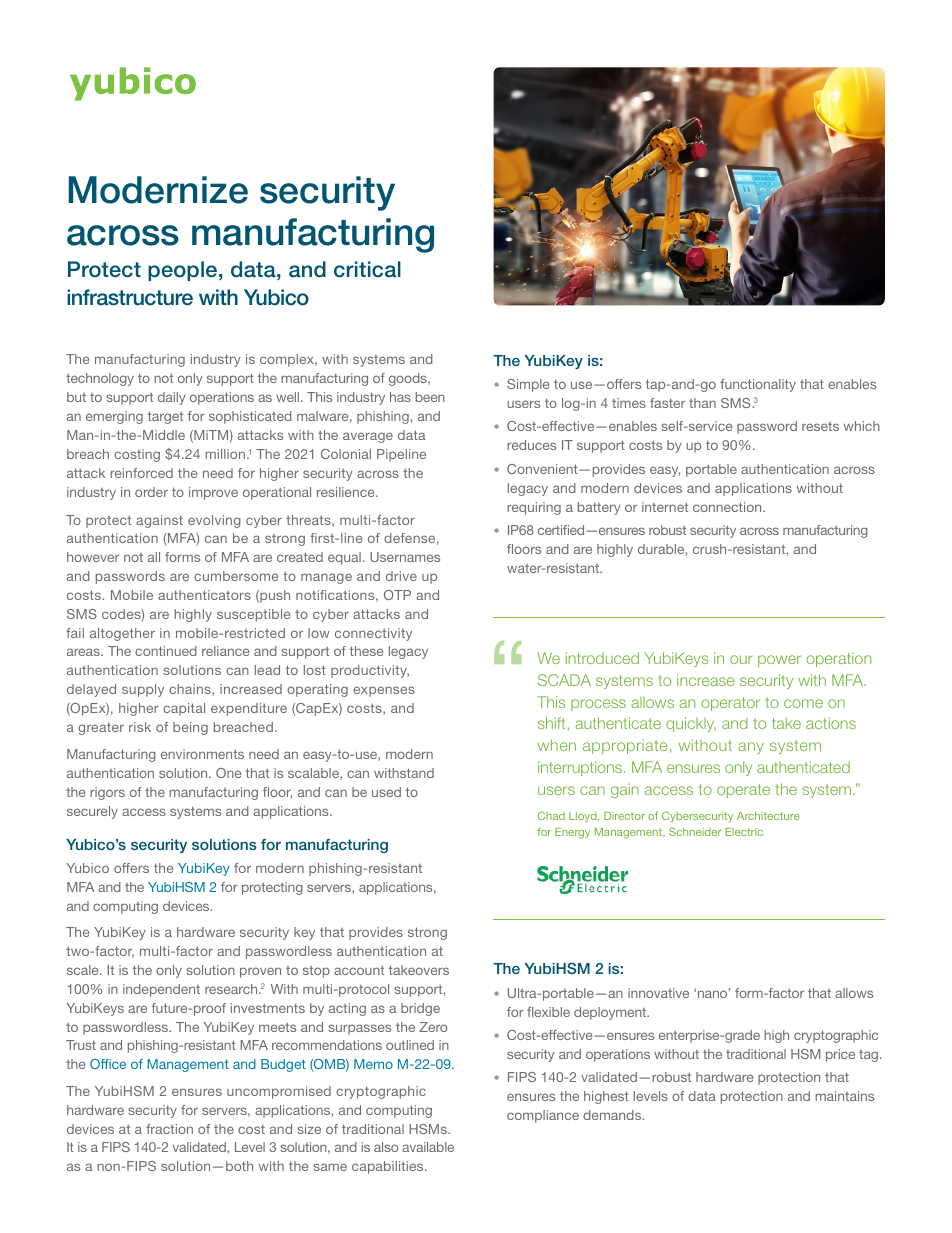 The image size is (952, 1233). Describe the element at coordinates (367, 269) in the screenshot. I see `critical` at that location.
